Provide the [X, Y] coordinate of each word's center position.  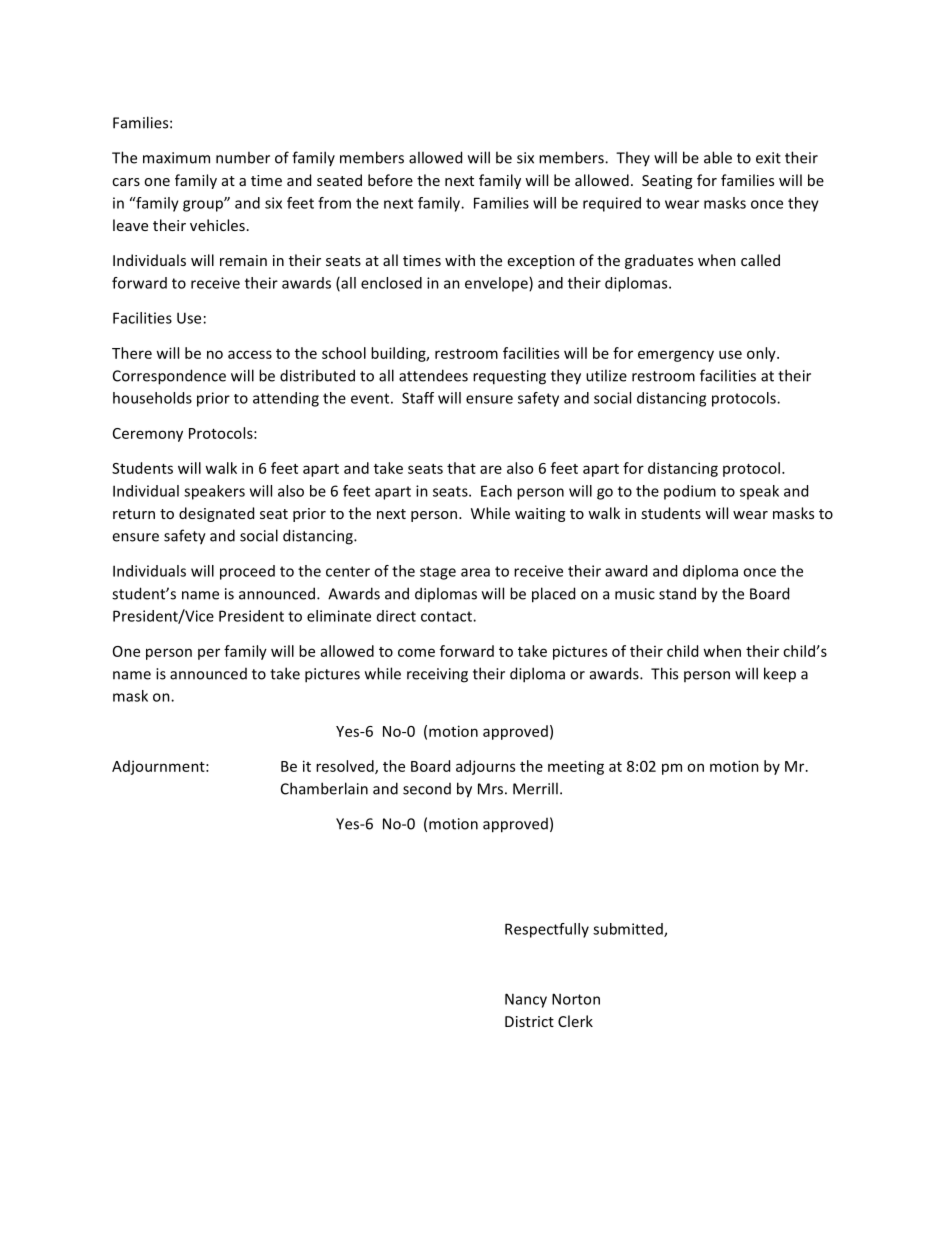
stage [438, 573]
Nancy [526, 1000]
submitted [629, 930]
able [718, 157]
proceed [247, 572]
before [390, 180]
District [529, 1021]
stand [677, 593]
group [204, 205]
